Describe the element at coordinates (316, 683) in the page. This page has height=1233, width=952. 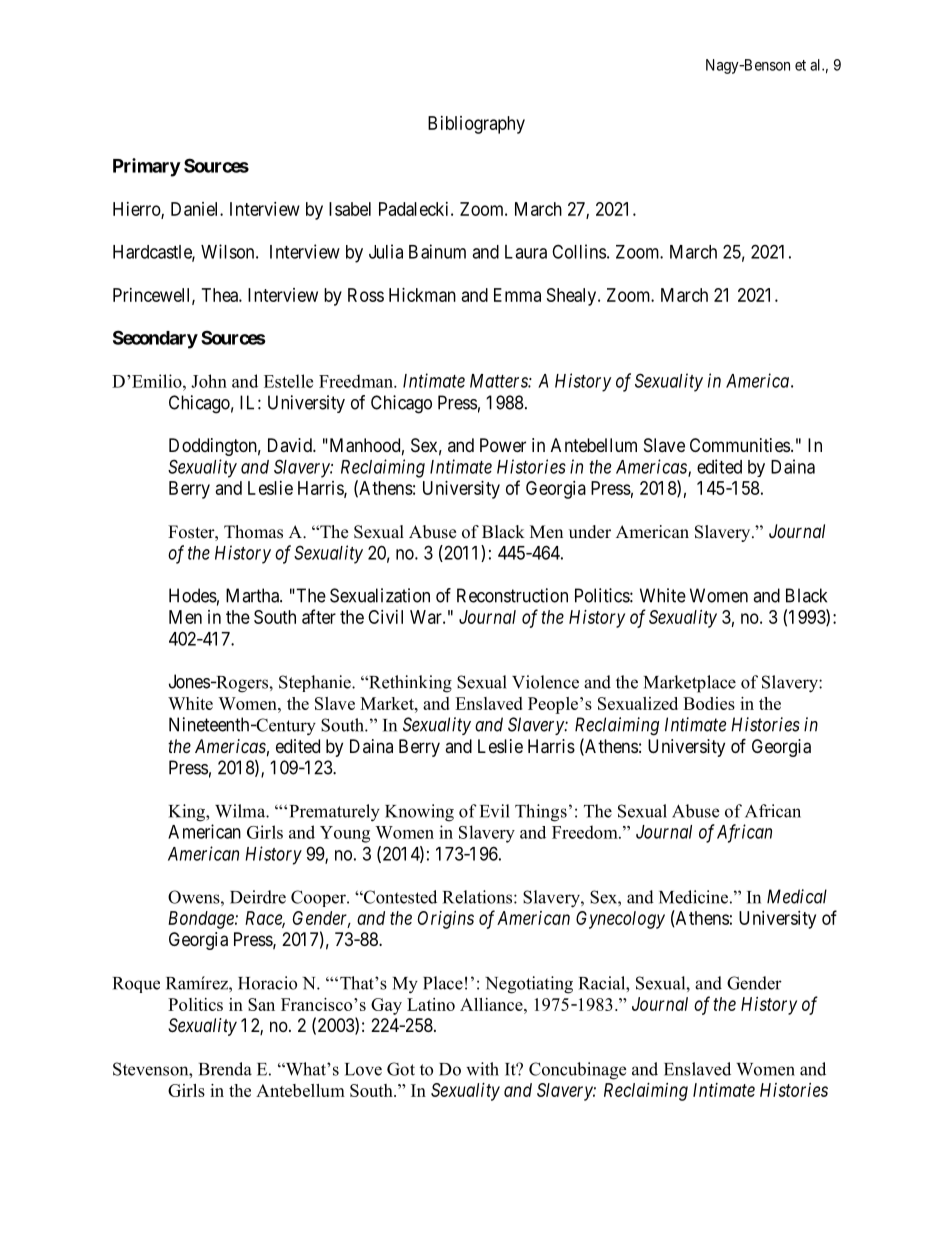
I see `Stephanie` at that location.
